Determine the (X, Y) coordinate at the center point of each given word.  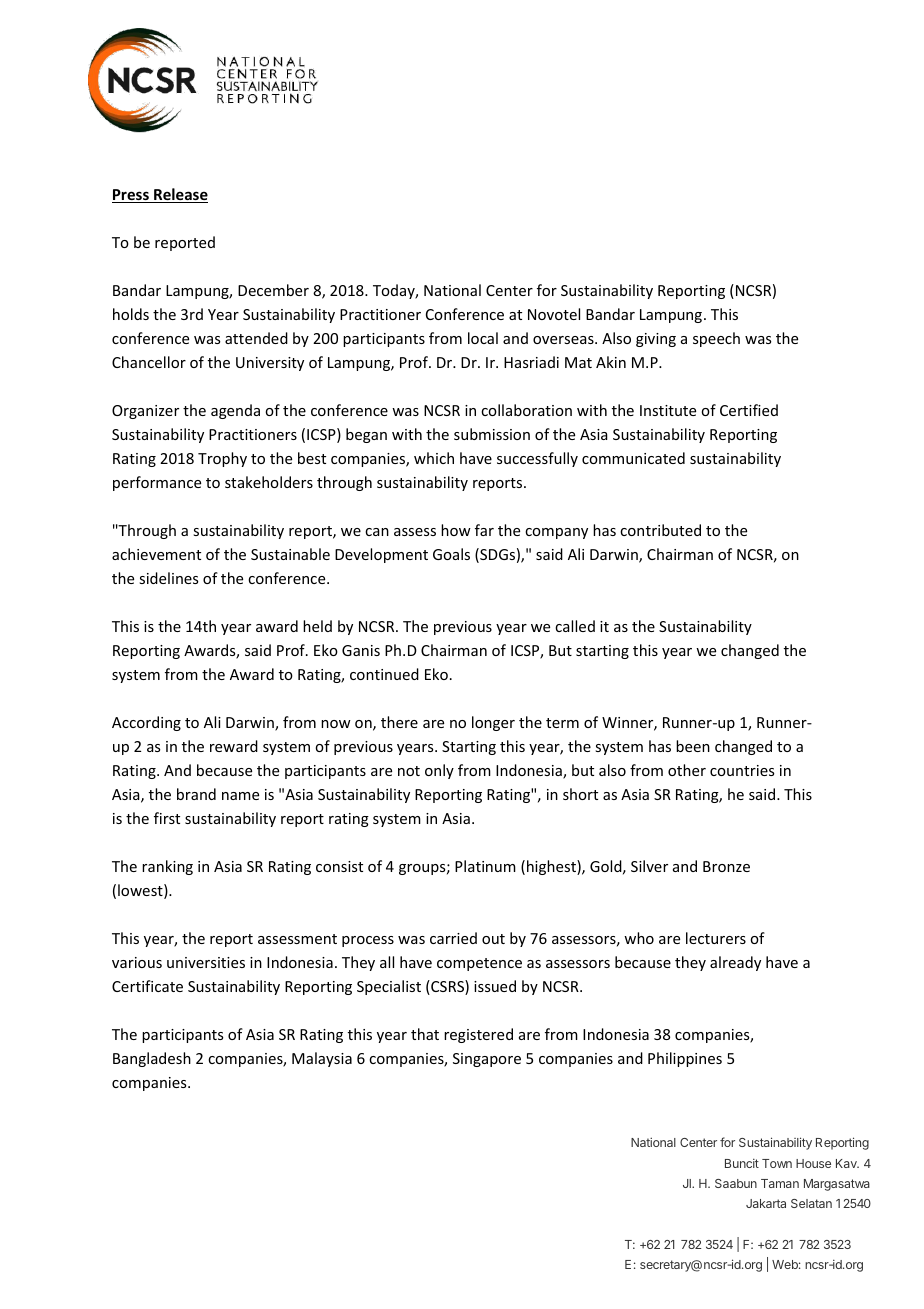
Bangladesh (152, 1059)
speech (716, 339)
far (484, 530)
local (483, 338)
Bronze (726, 866)
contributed (660, 530)
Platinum (485, 866)
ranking (167, 867)
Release (180, 195)
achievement (156, 554)
